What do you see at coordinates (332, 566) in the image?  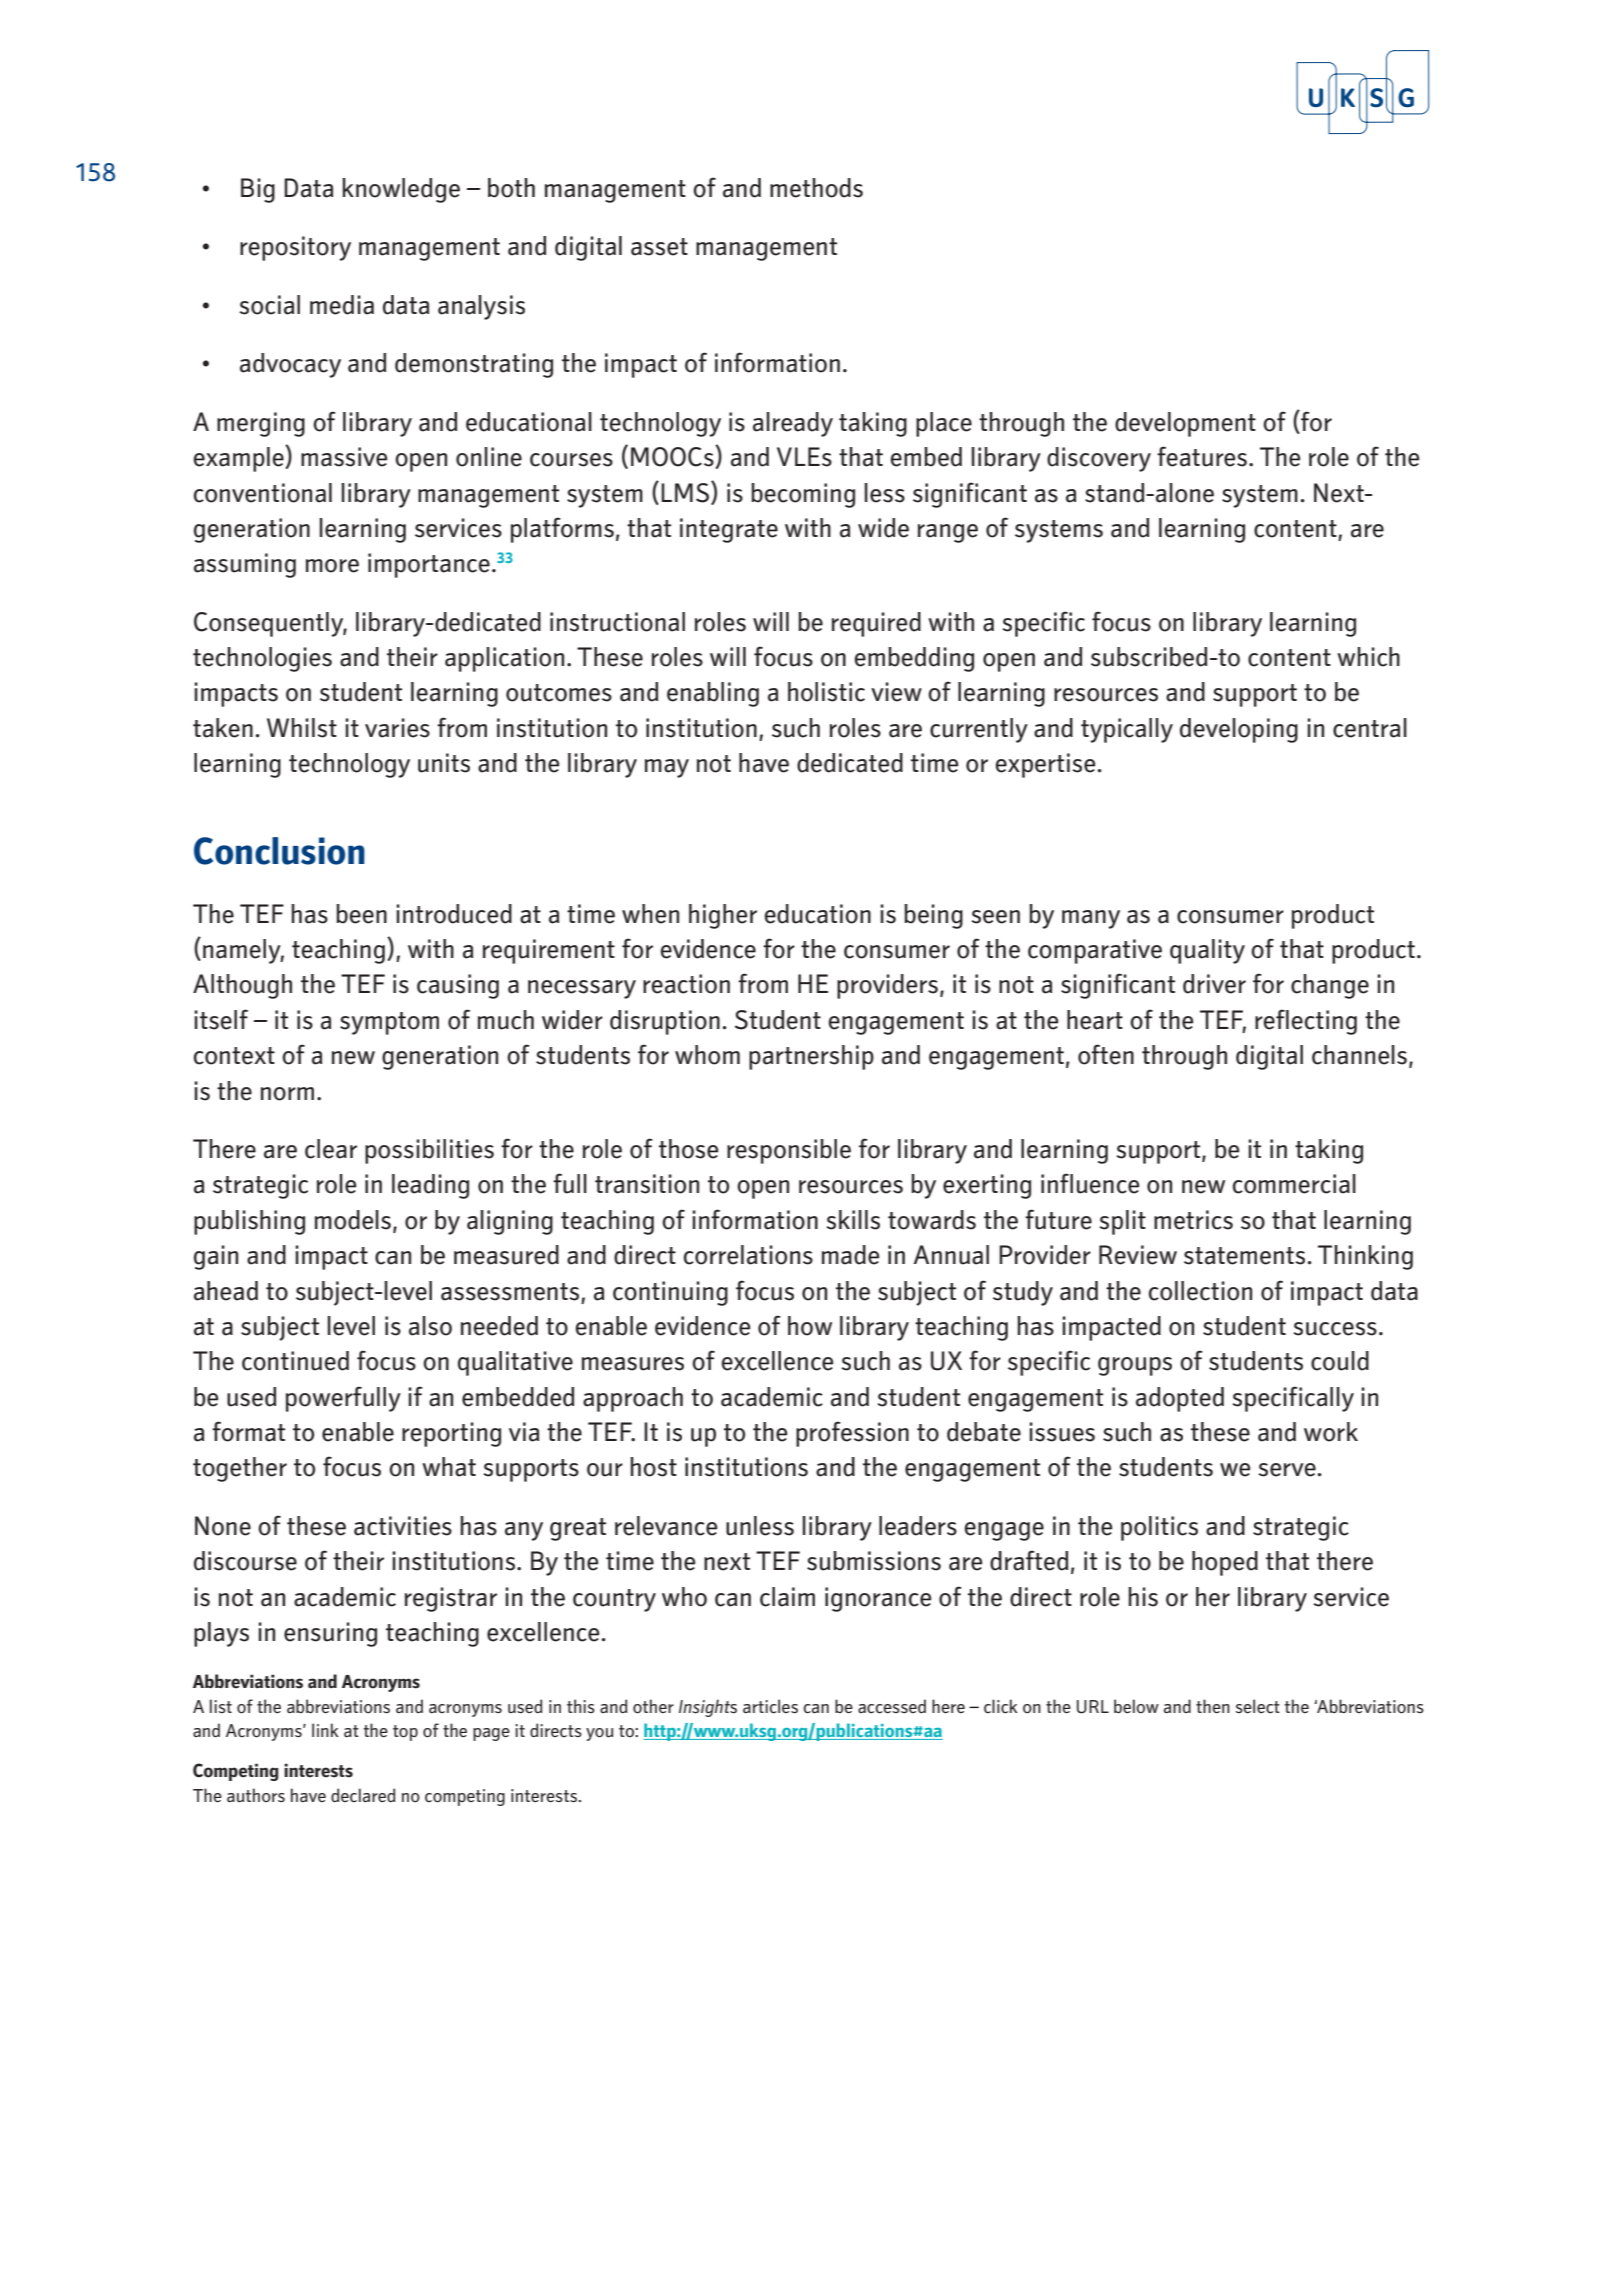 I see `more` at bounding box center [332, 566].
